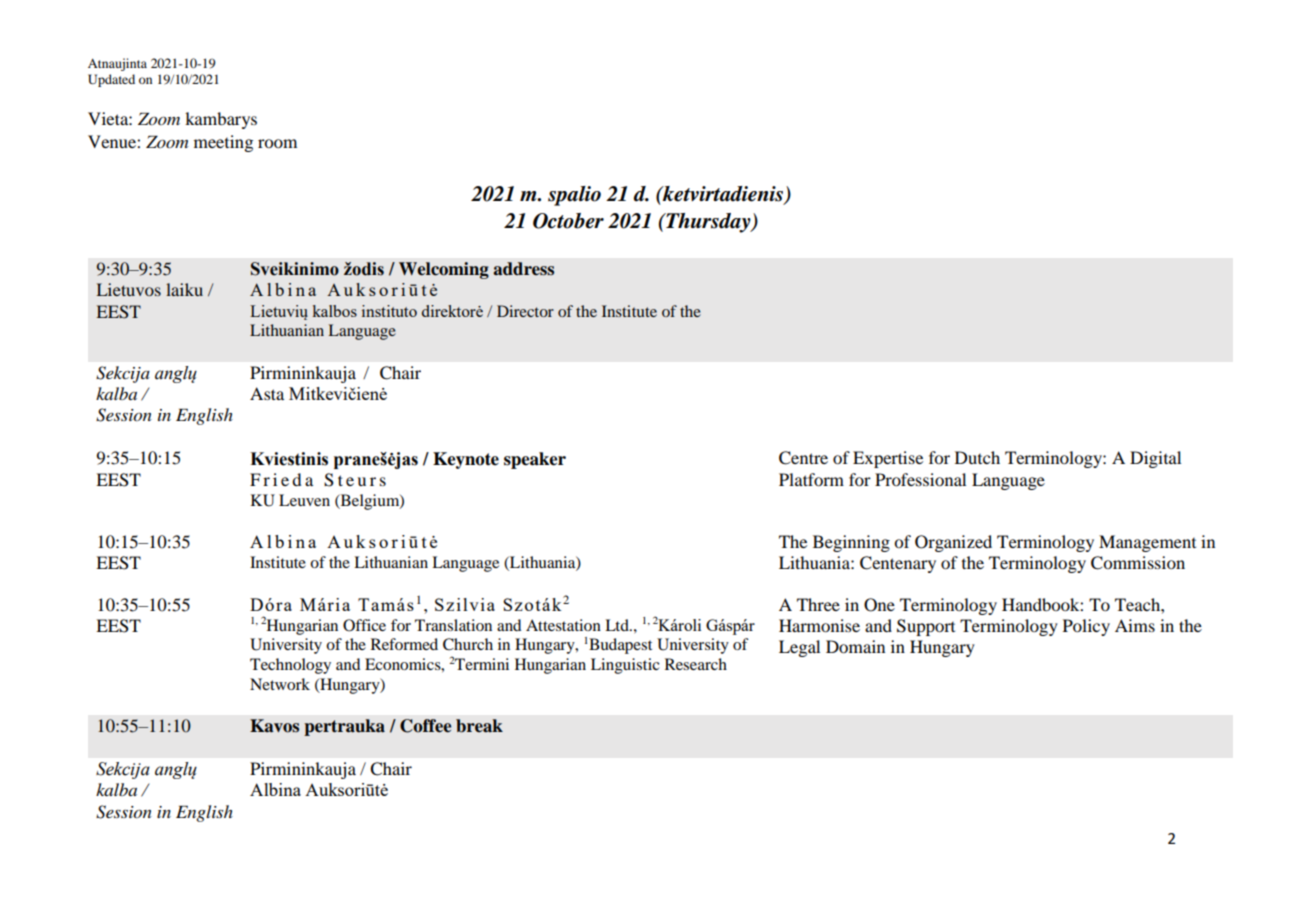 This image has width=1308, height=924. Describe the element at coordinates (535, 460) in the image. I see `speaker` at that location.
